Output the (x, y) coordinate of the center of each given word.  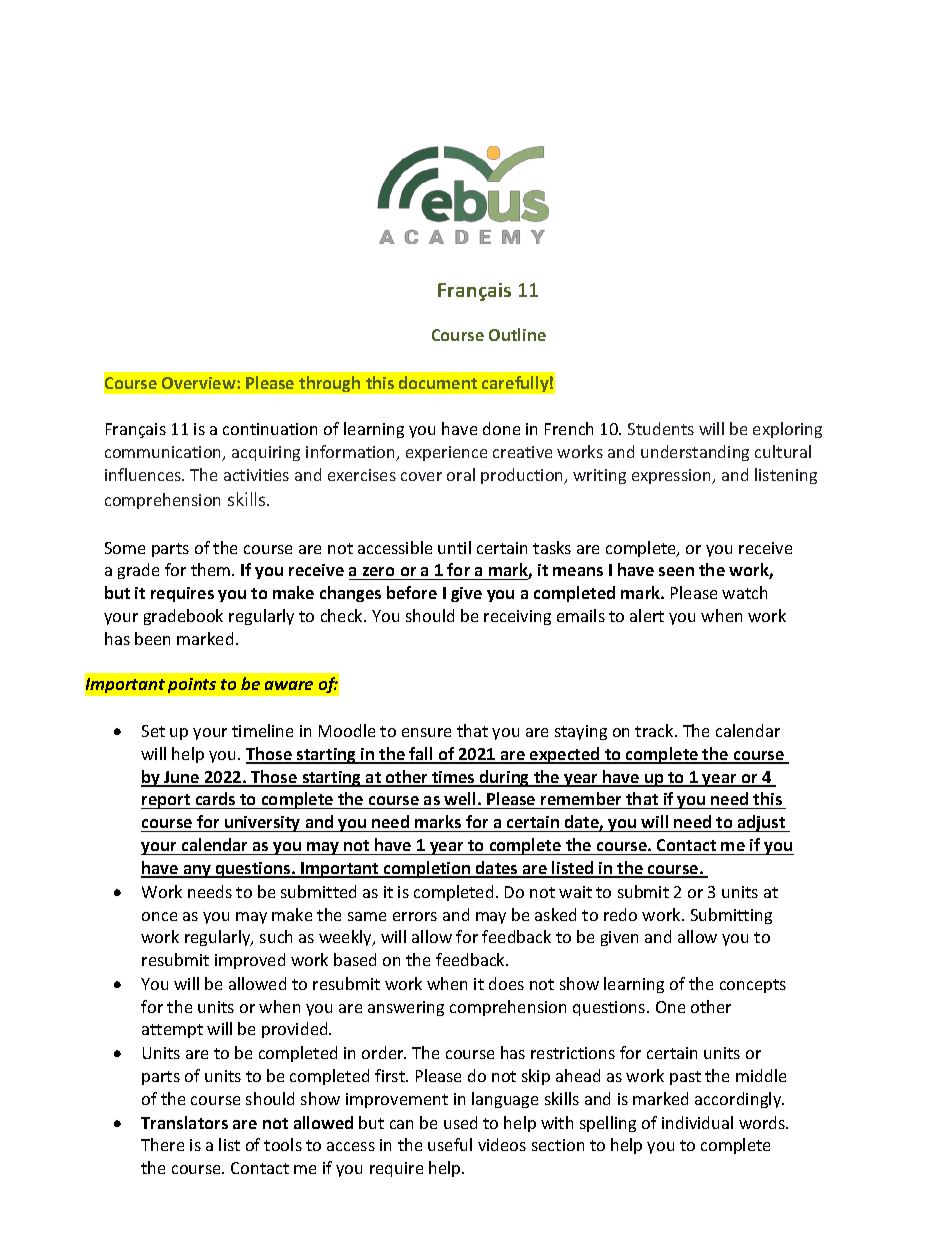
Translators (184, 1122)
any (197, 871)
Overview (200, 383)
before (412, 592)
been (152, 638)
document (438, 382)
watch (744, 592)
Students (661, 428)
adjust (762, 823)
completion (427, 869)
